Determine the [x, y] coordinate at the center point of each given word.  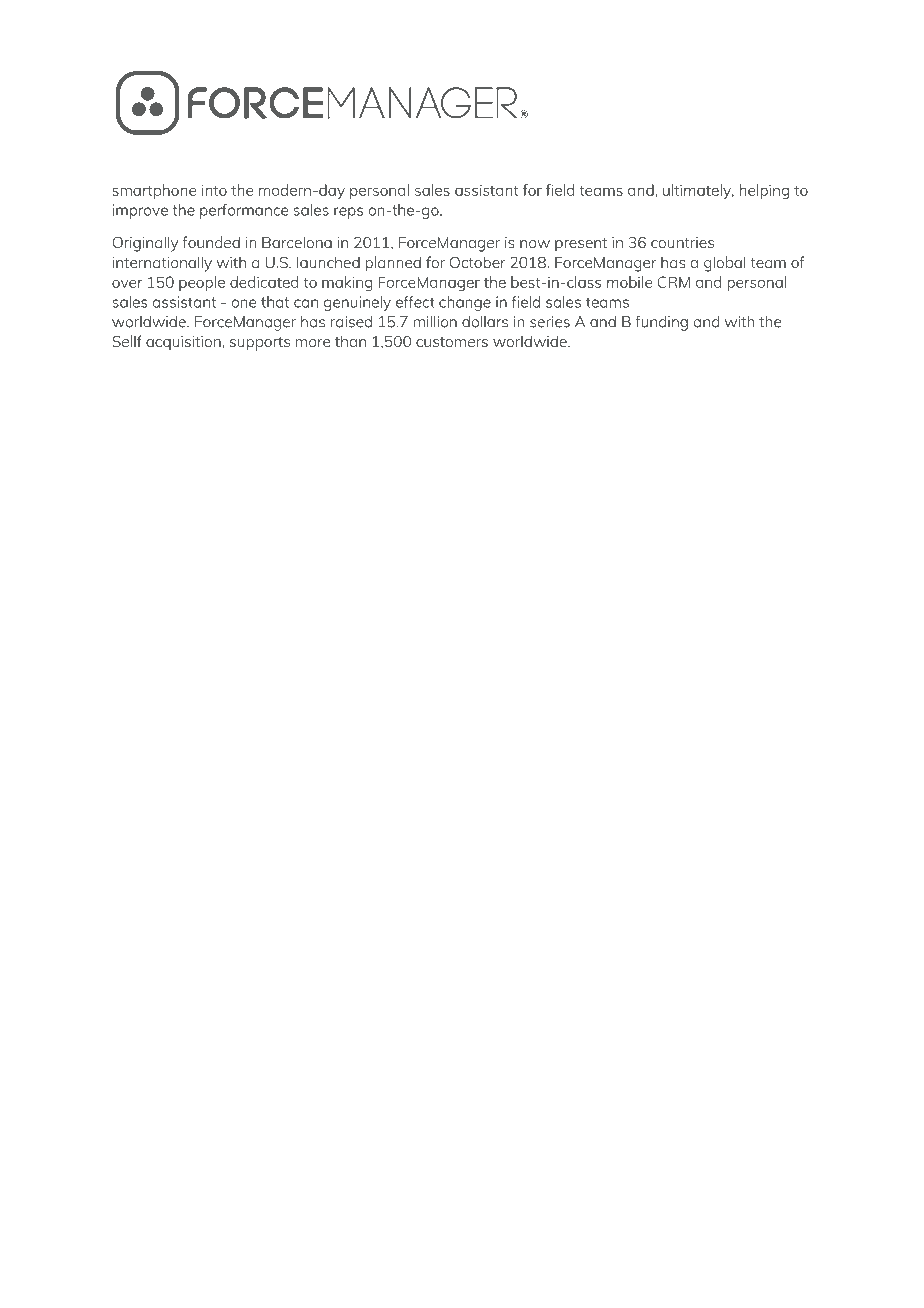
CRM [673, 282]
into [214, 190]
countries [682, 242]
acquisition [183, 343]
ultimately [698, 191]
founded [211, 242]
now [535, 244]
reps [348, 213]
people [202, 283]
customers [452, 342]
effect [415, 302]
